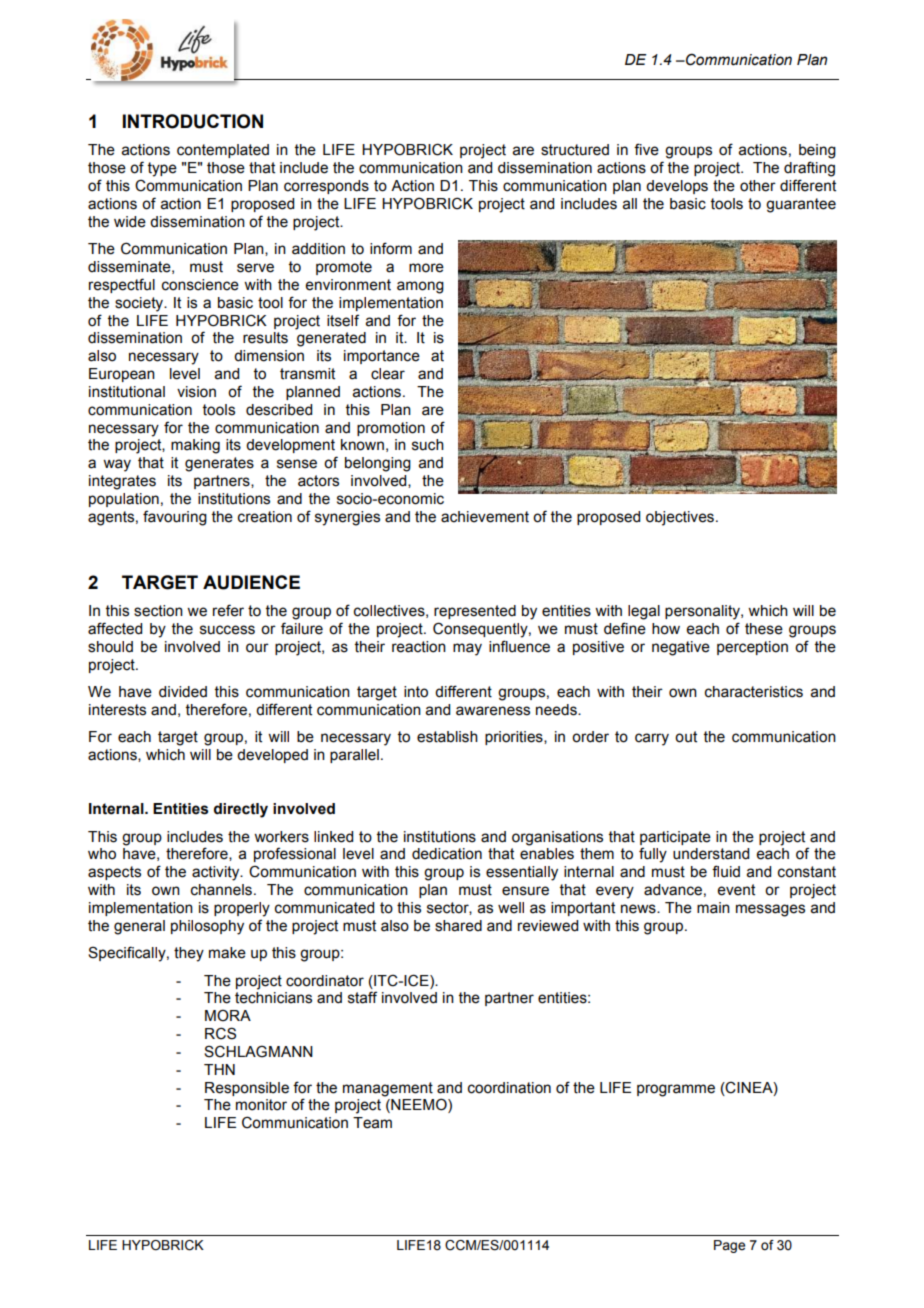  I want to click on favouring, so click(175, 518).
